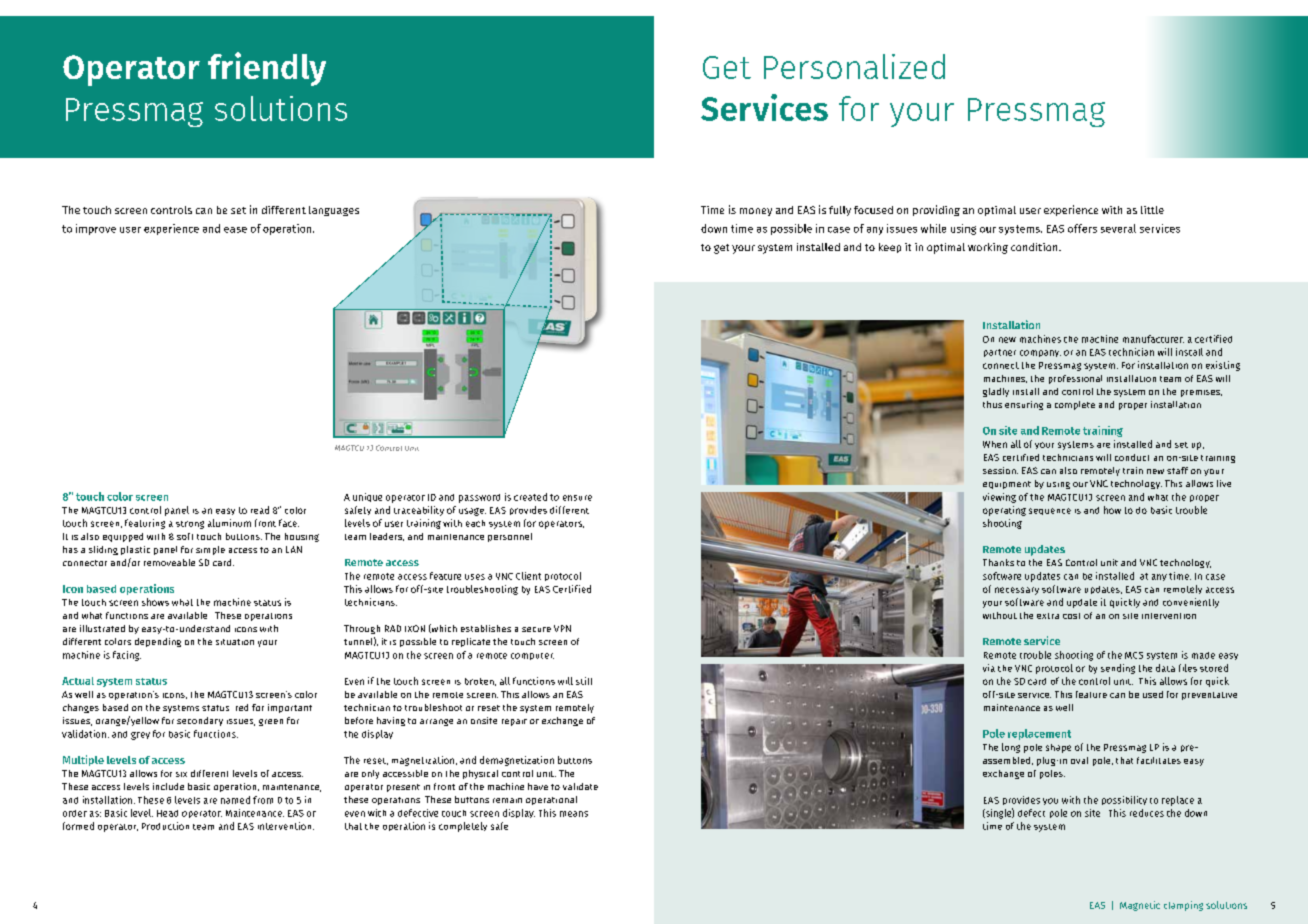 The width and height of the screenshot is (1308, 924). I want to click on money, so click(756, 212).
